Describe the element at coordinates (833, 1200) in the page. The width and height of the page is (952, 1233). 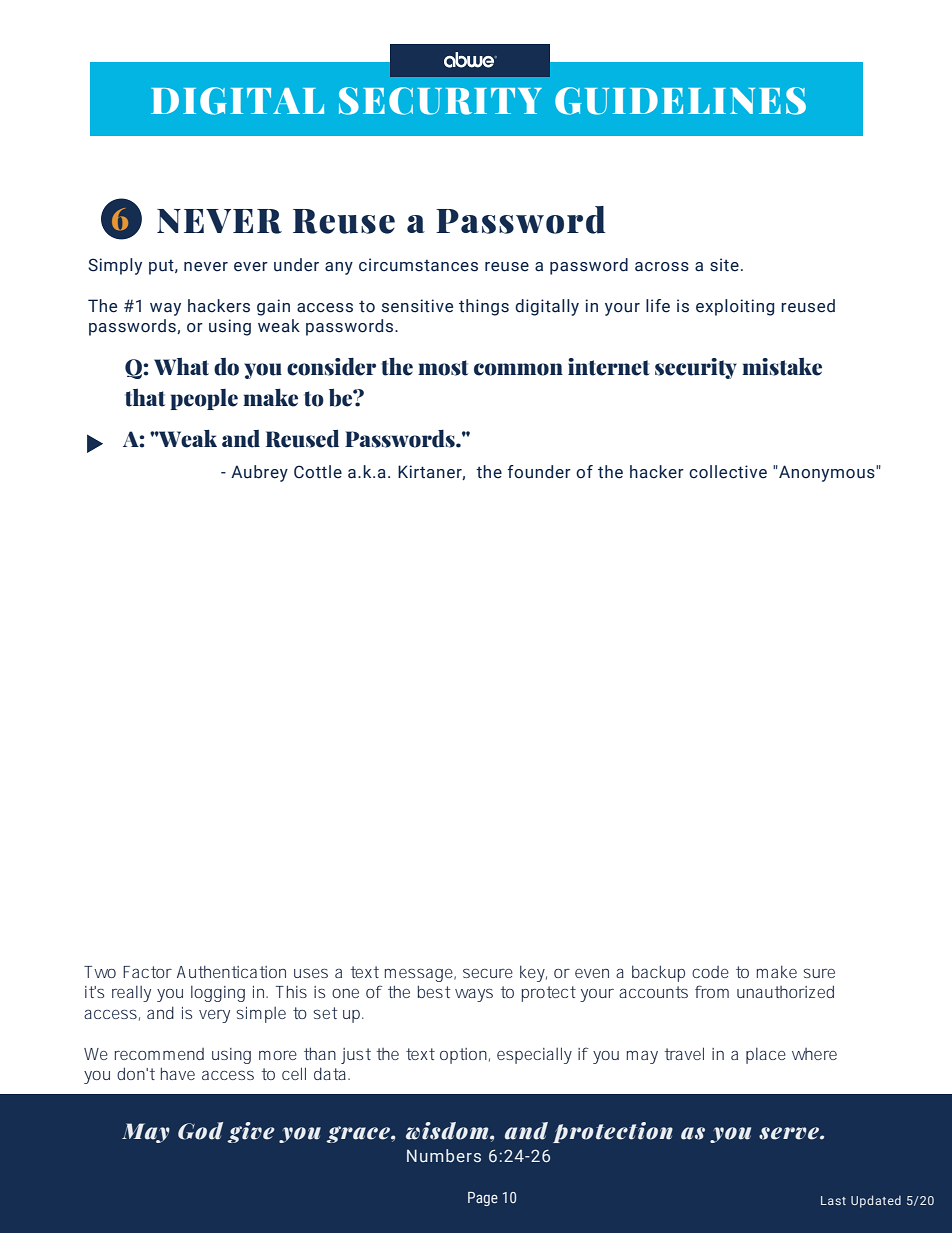
I see `Last` at that location.
